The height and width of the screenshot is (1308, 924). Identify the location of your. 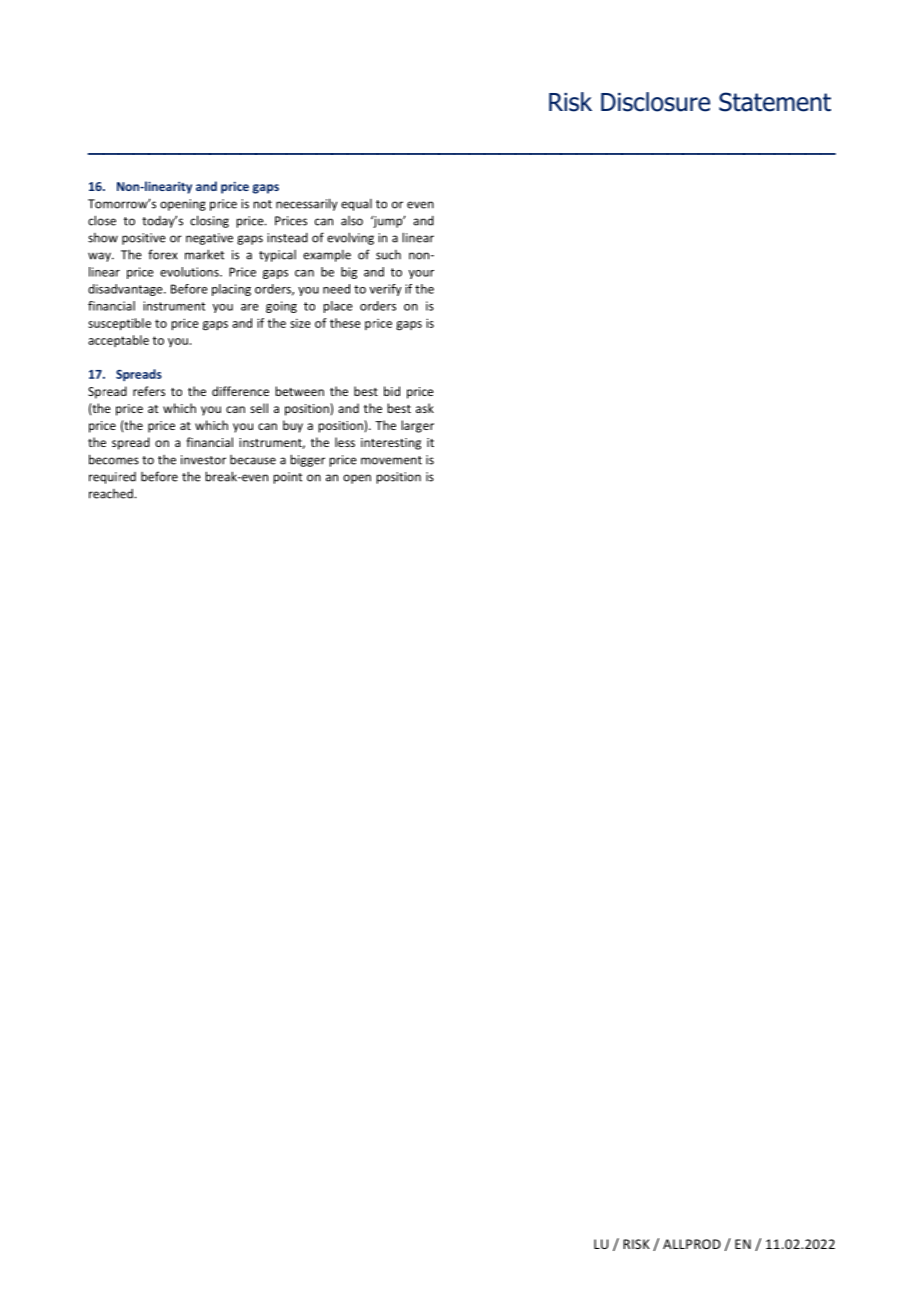
(421, 274).
